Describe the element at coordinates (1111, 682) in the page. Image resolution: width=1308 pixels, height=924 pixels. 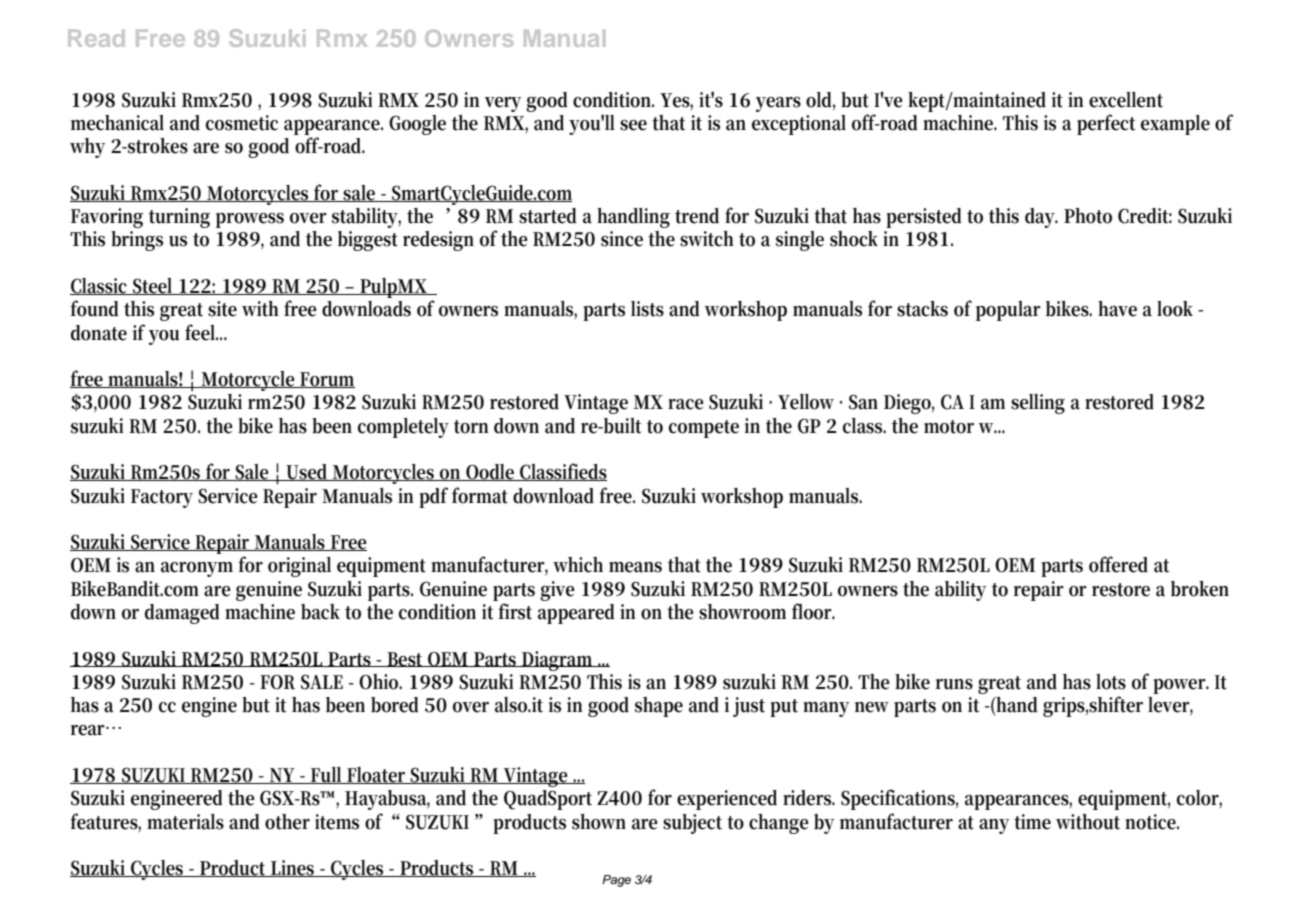
I see `lots` at that location.
